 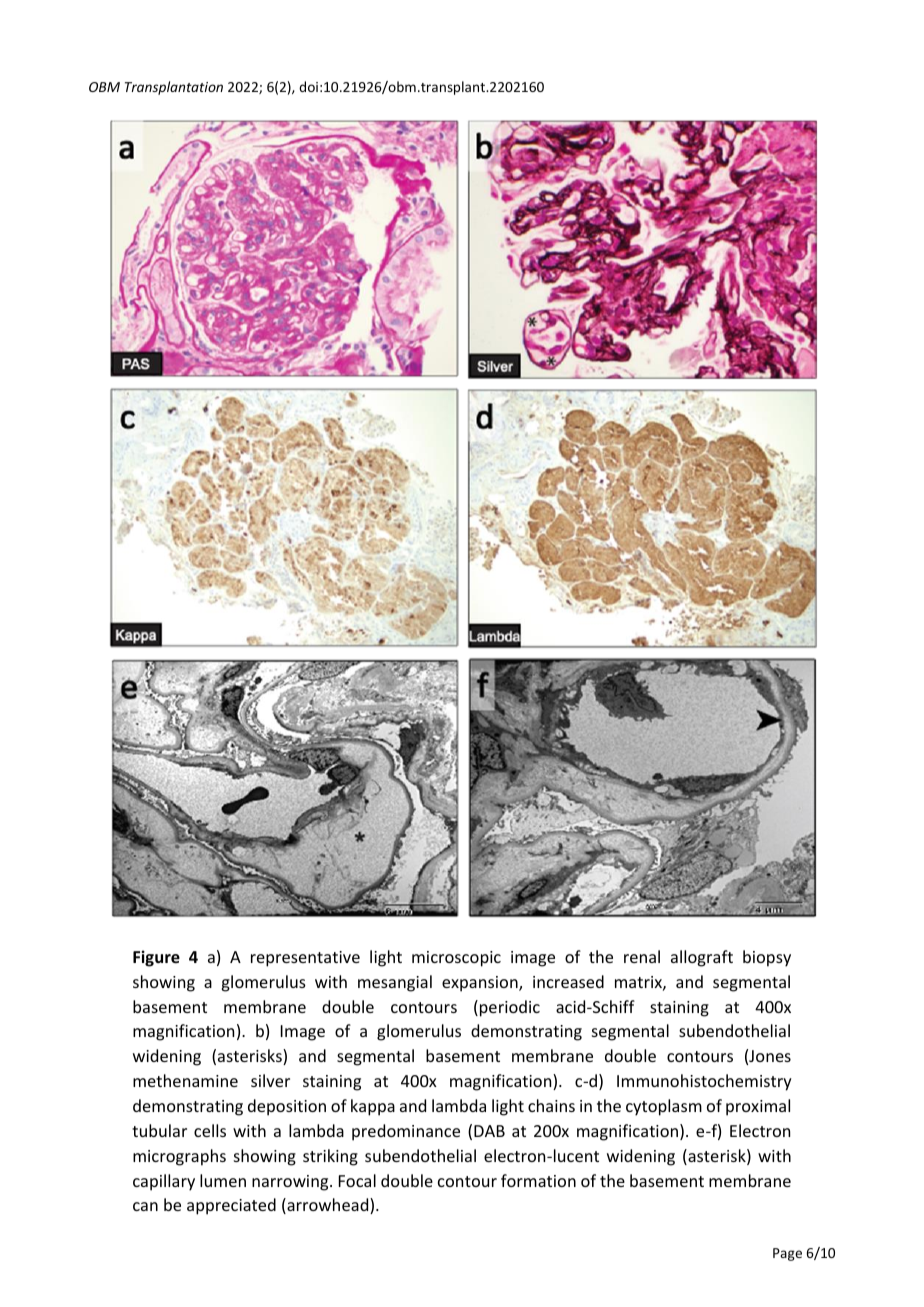 I want to click on chains, so click(x=551, y=1105).
